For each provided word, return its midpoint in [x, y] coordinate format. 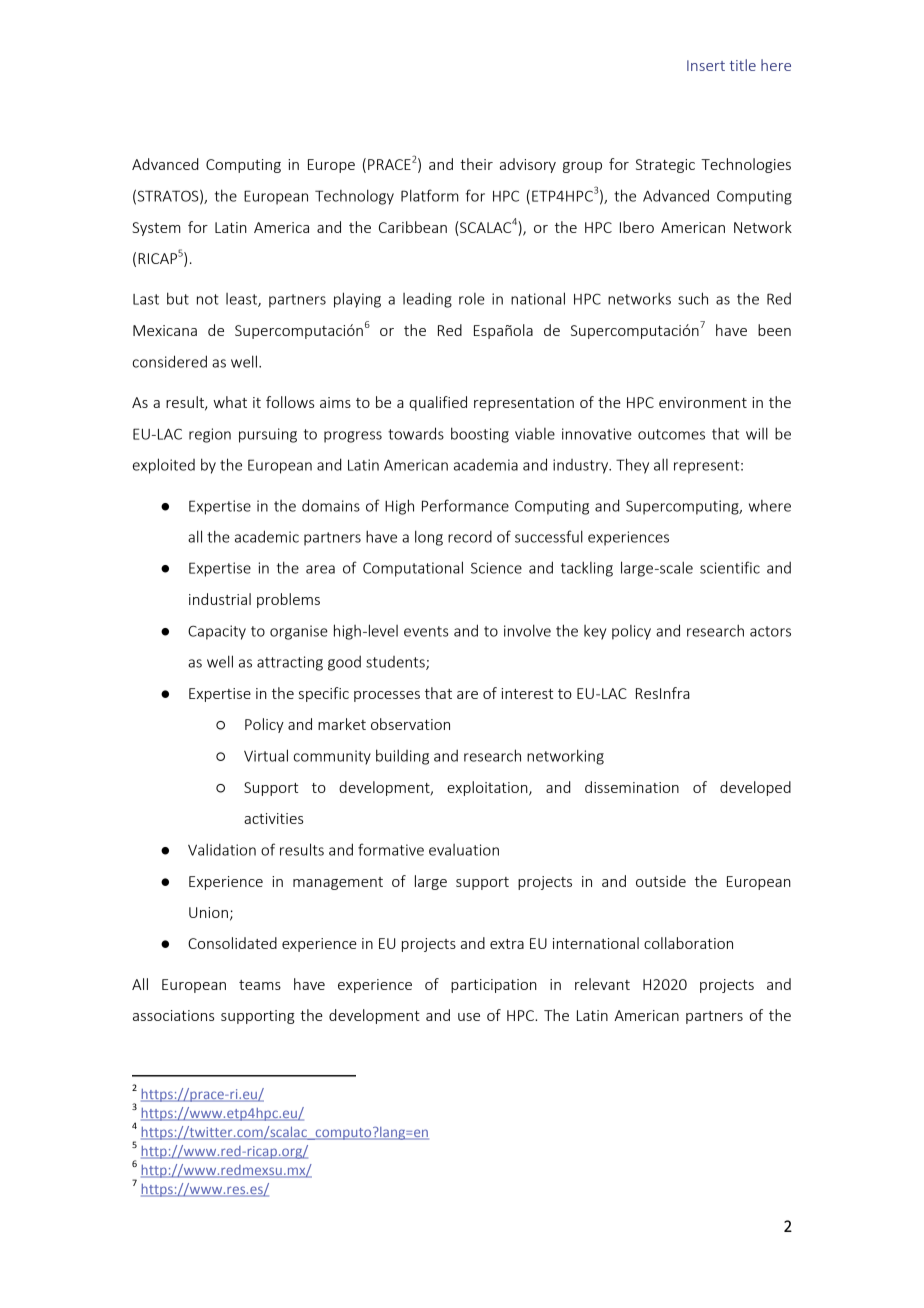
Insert [706, 65]
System [156, 229]
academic [267, 536]
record [470, 537]
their [476, 164]
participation [494, 986]
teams [260, 985]
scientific [730, 567]
